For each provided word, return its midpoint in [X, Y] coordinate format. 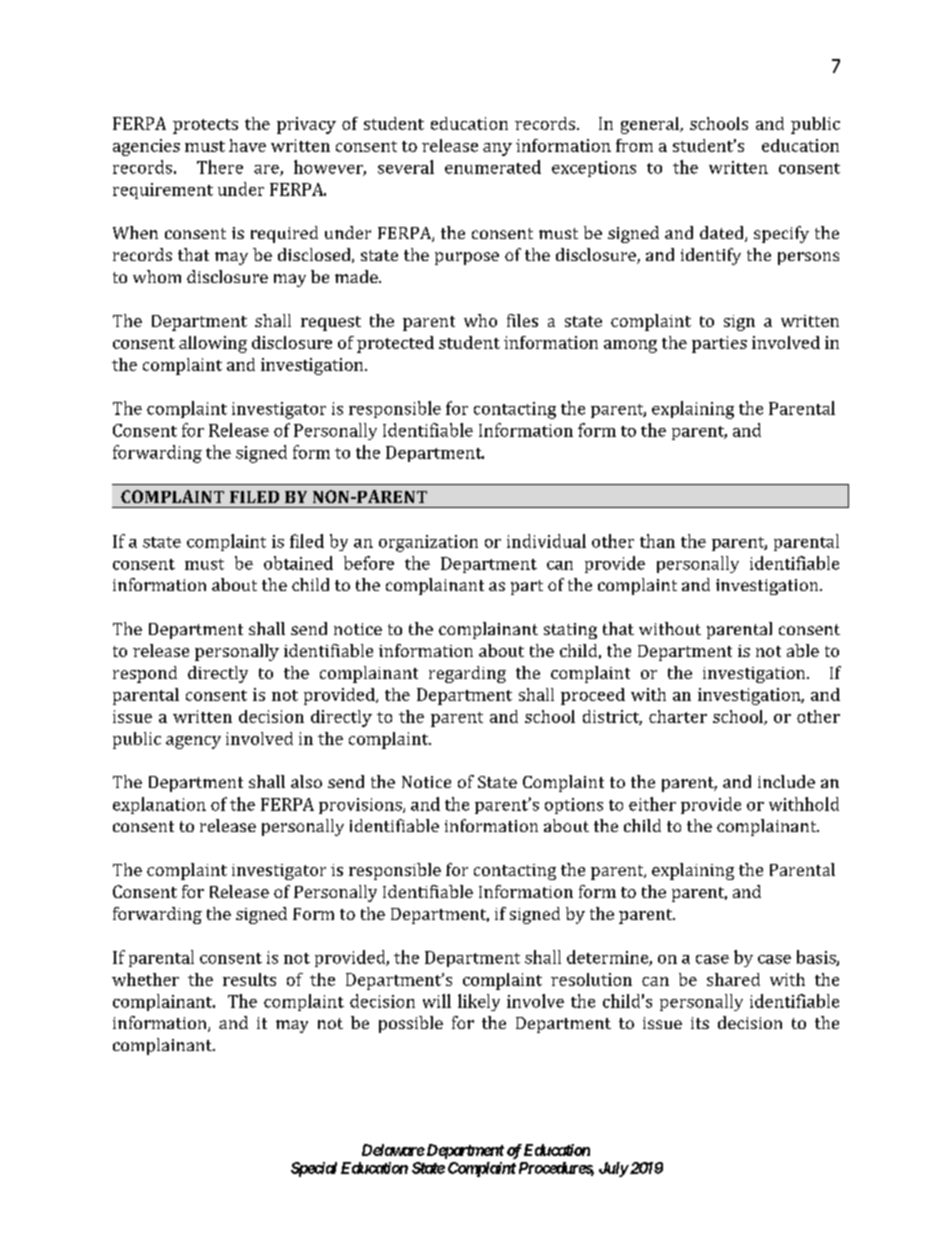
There [220, 167]
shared [733, 979]
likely [479, 1002]
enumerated [493, 167]
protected [395, 344]
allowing [213, 344]
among [630, 346]
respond [145, 674]
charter [678, 716]
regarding [467, 674]
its [700, 1023]
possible [411, 1024]
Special [314, 1169]
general [651, 125]
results [249, 979]
